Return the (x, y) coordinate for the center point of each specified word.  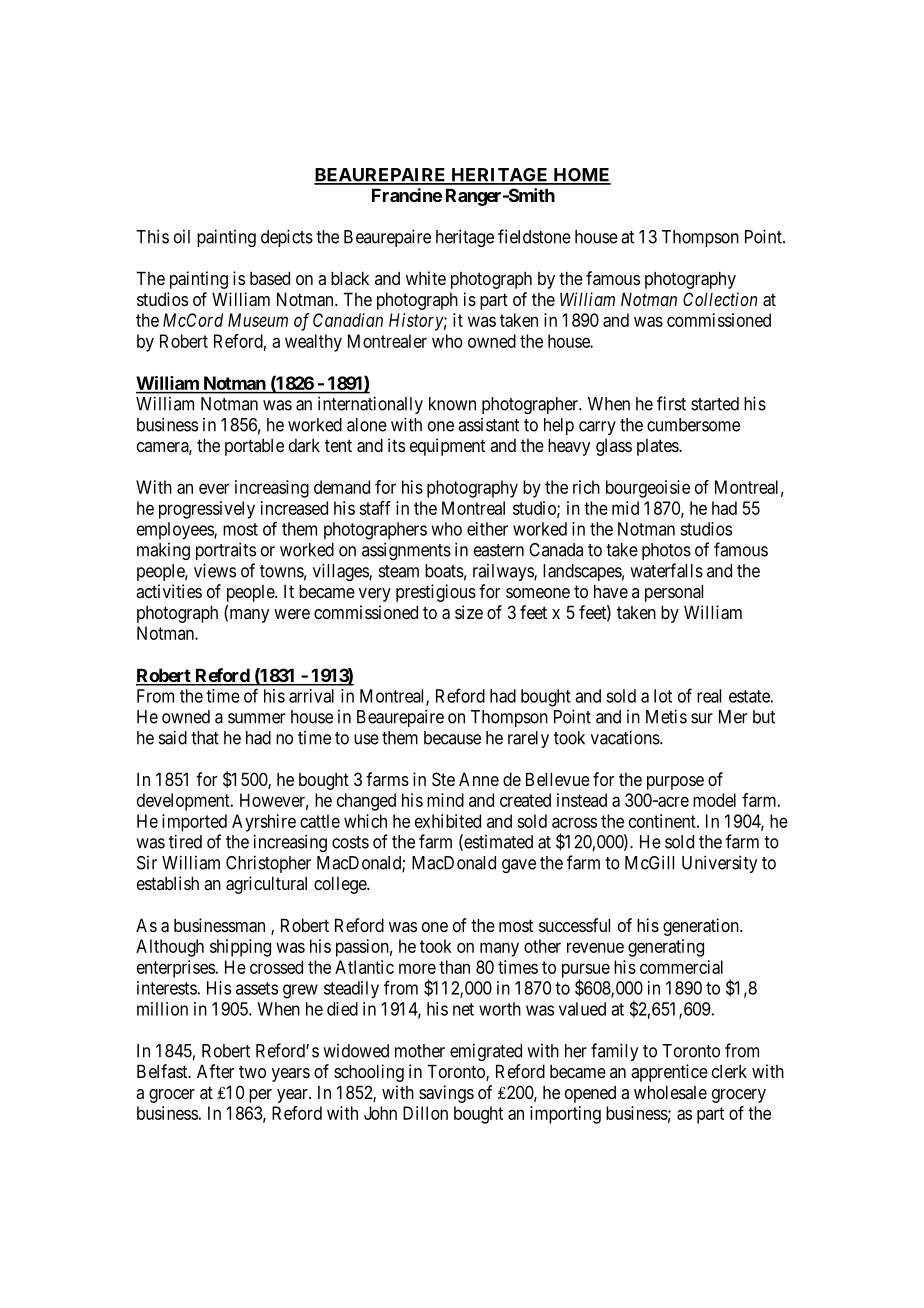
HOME (581, 176)
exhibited (448, 821)
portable (254, 447)
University (719, 864)
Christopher (268, 864)
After (216, 1071)
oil (182, 237)
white (426, 278)
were (292, 614)
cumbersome (693, 425)
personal (674, 593)
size (469, 612)
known (452, 404)
